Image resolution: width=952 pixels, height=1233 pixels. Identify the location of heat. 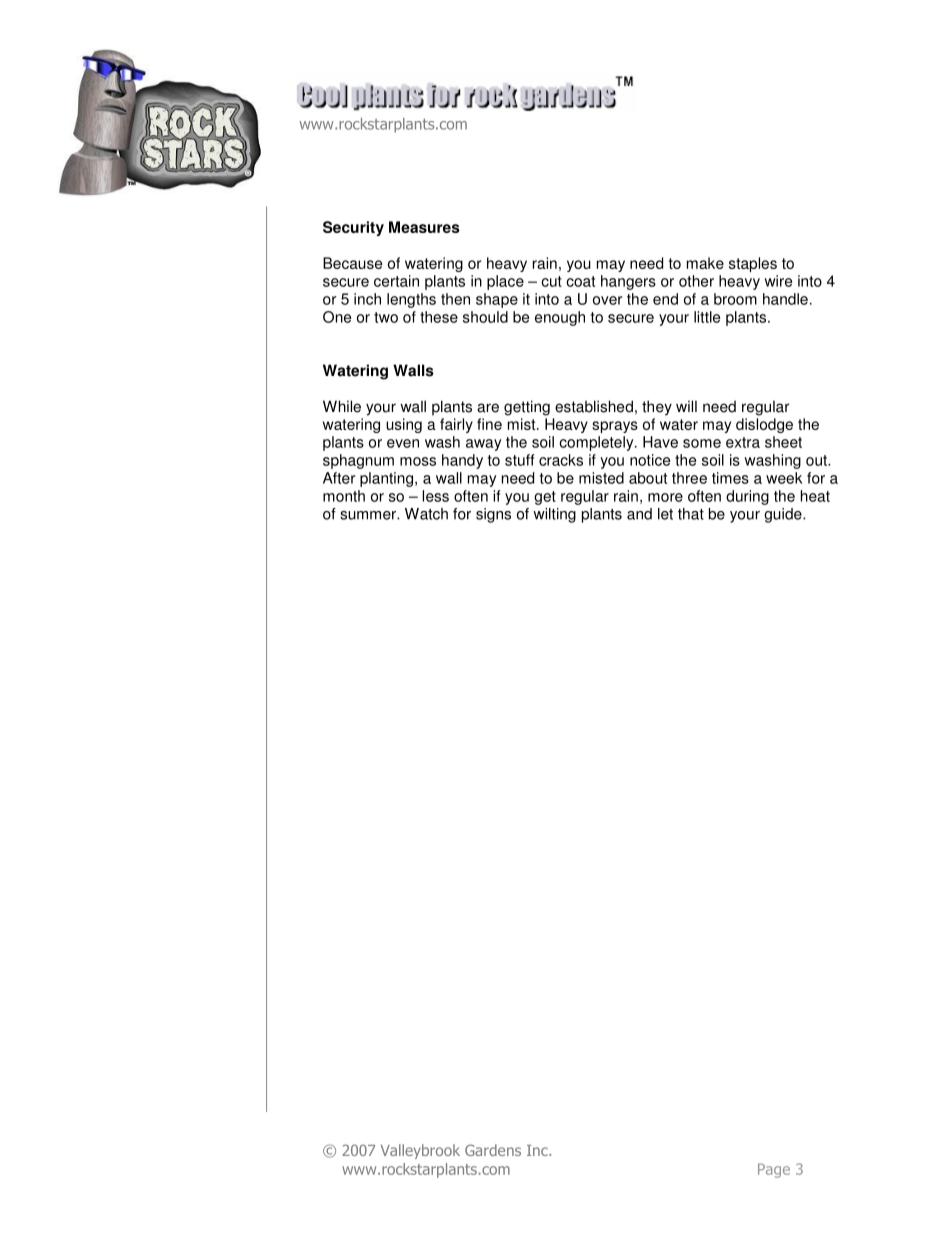
(815, 496).
